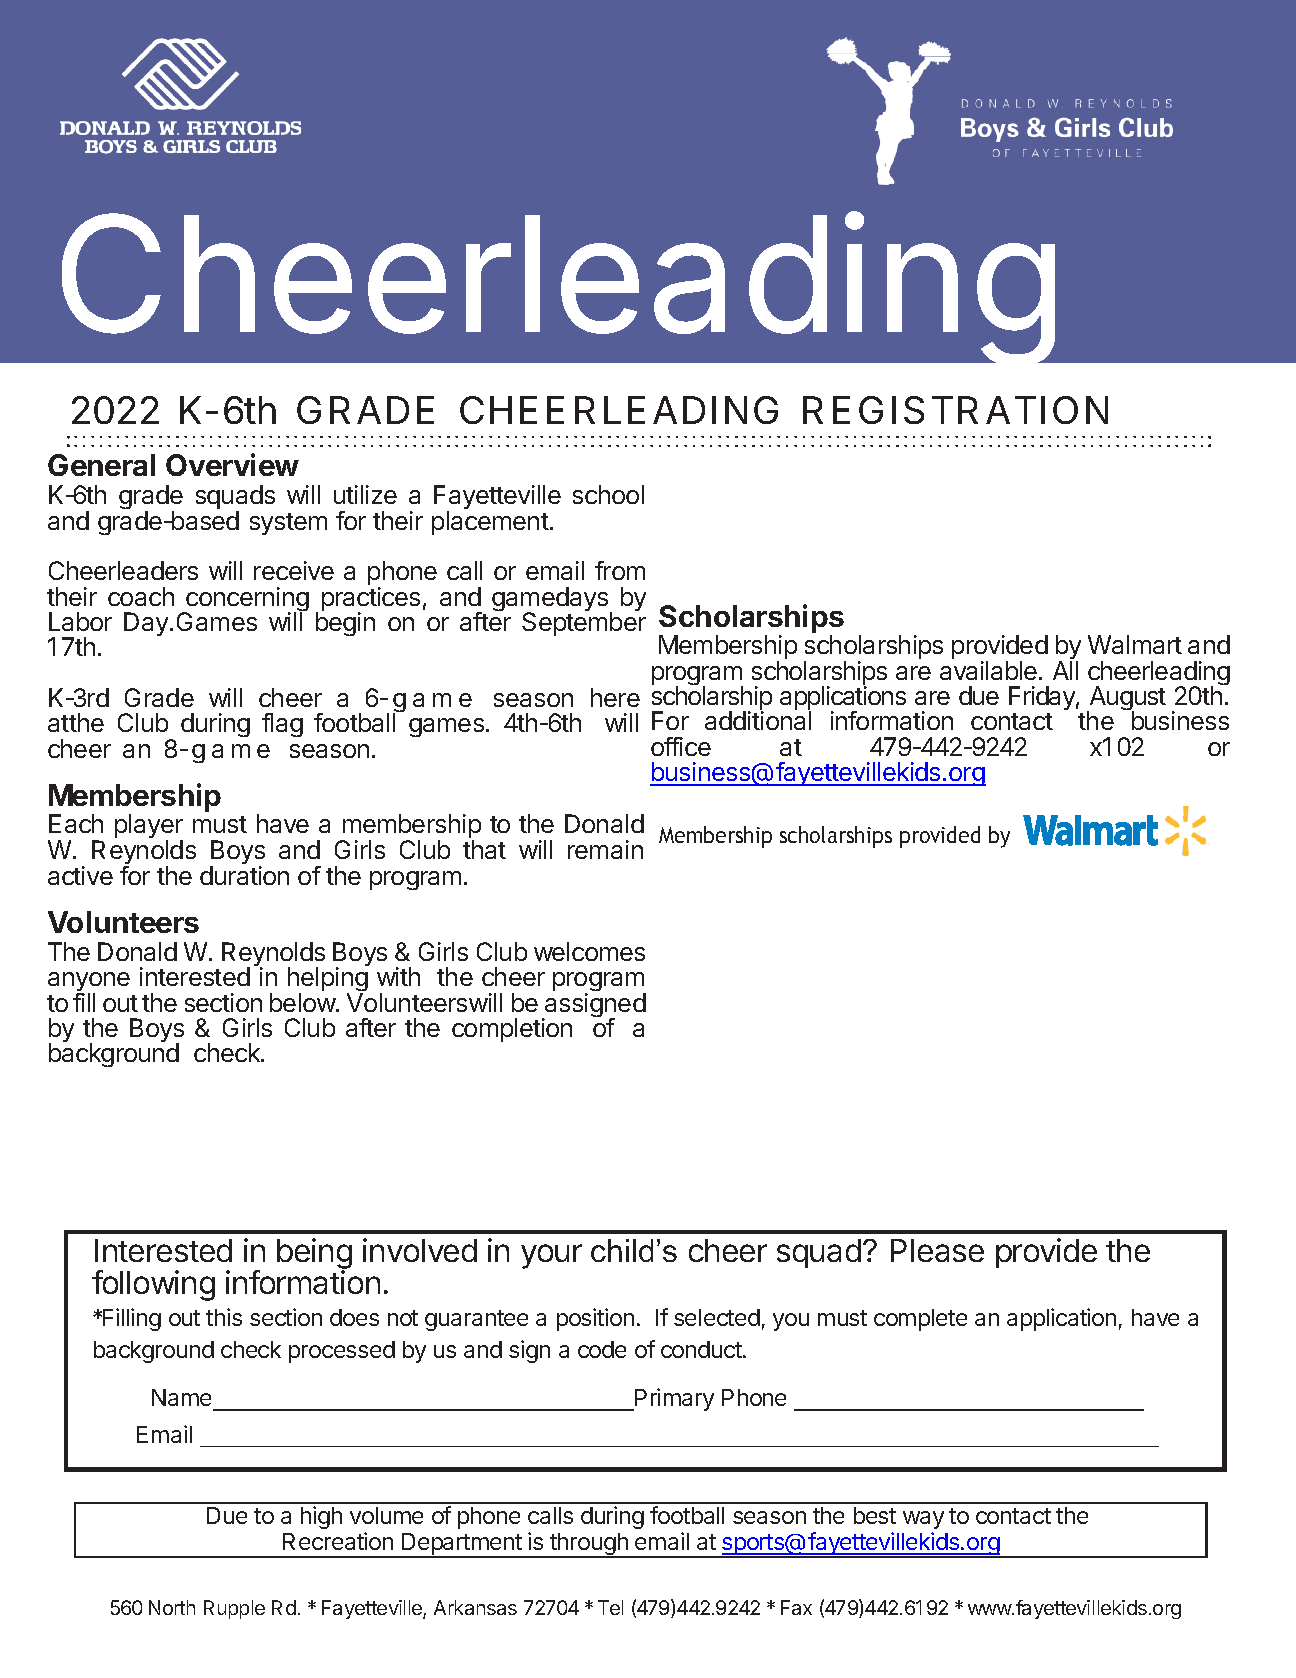  What do you see at coordinates (172, 1607) in the image?
I see `North` at bounding box center [172, 1607].
